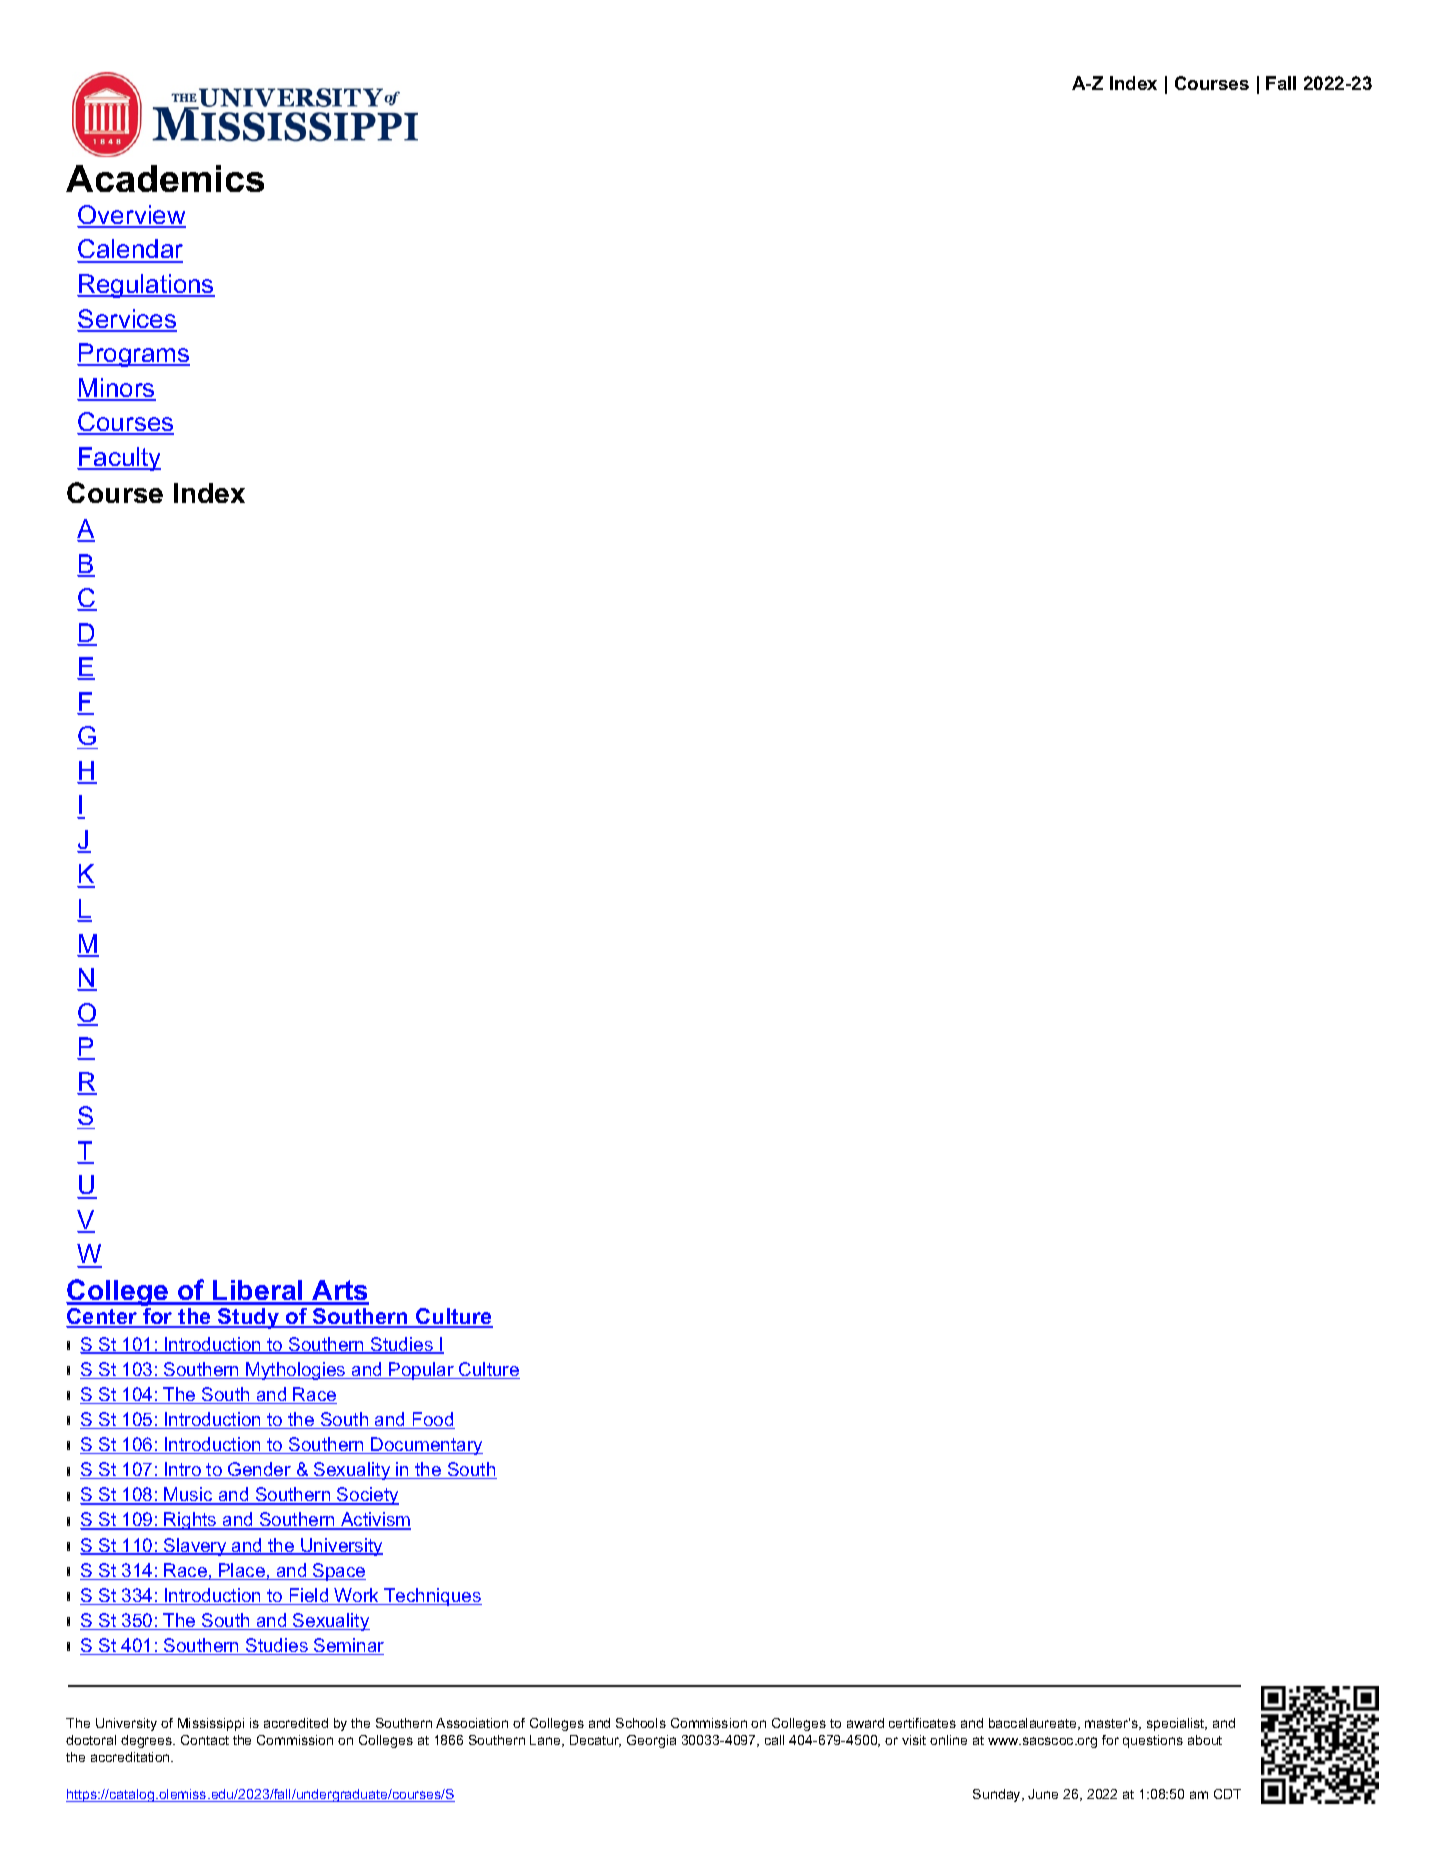 Image resolution: width=1445 pixels, height=1870 pixels. What do you see at coordinates (131, 216) in the screenshot?
I see `Overview` at bounding box center [131, 216].
